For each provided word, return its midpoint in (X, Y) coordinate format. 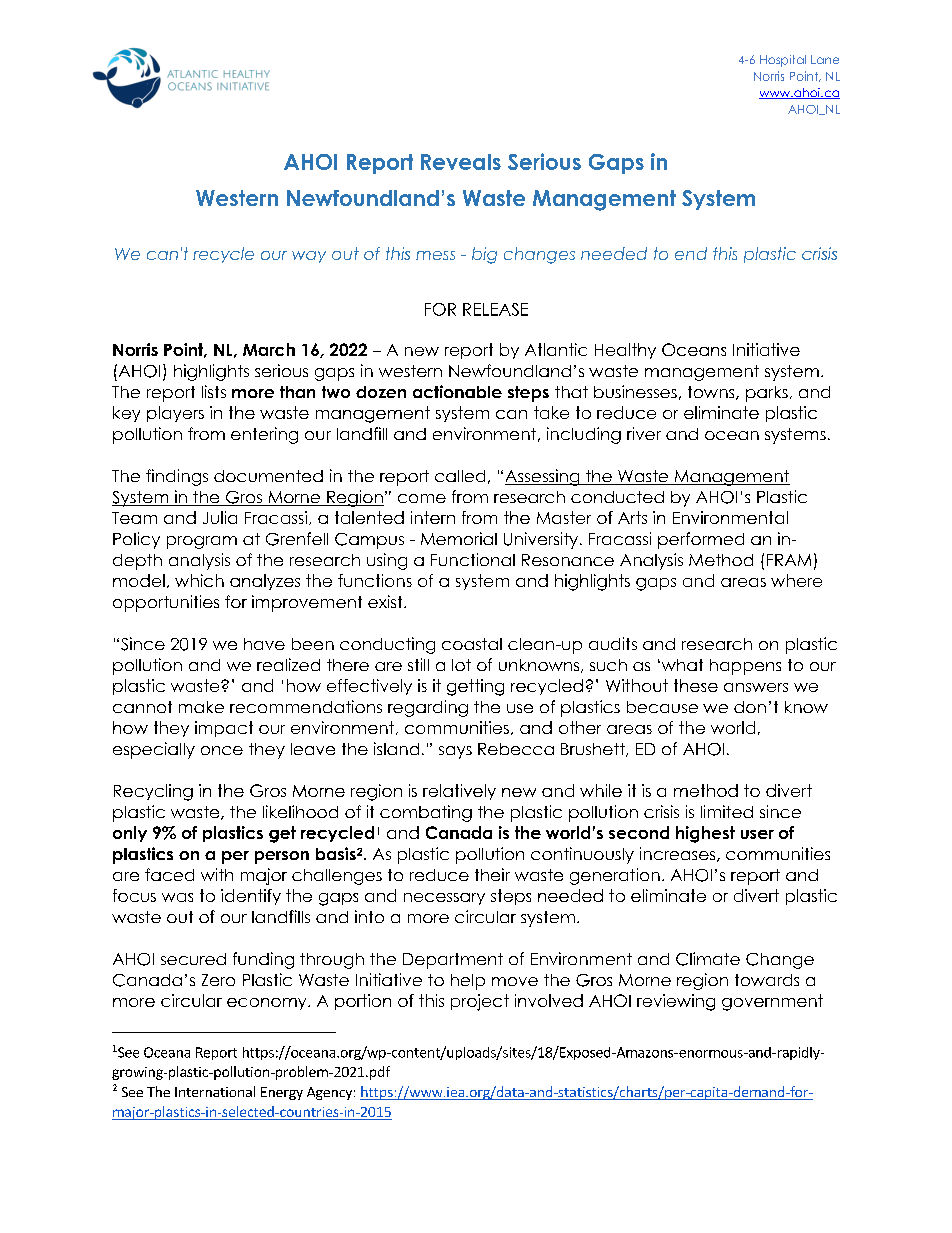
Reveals (461, 162)
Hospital (783, 61)
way (309, 257)
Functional (473, 559)
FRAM (789, 560)
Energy (282, 1093)
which (199, 580)
